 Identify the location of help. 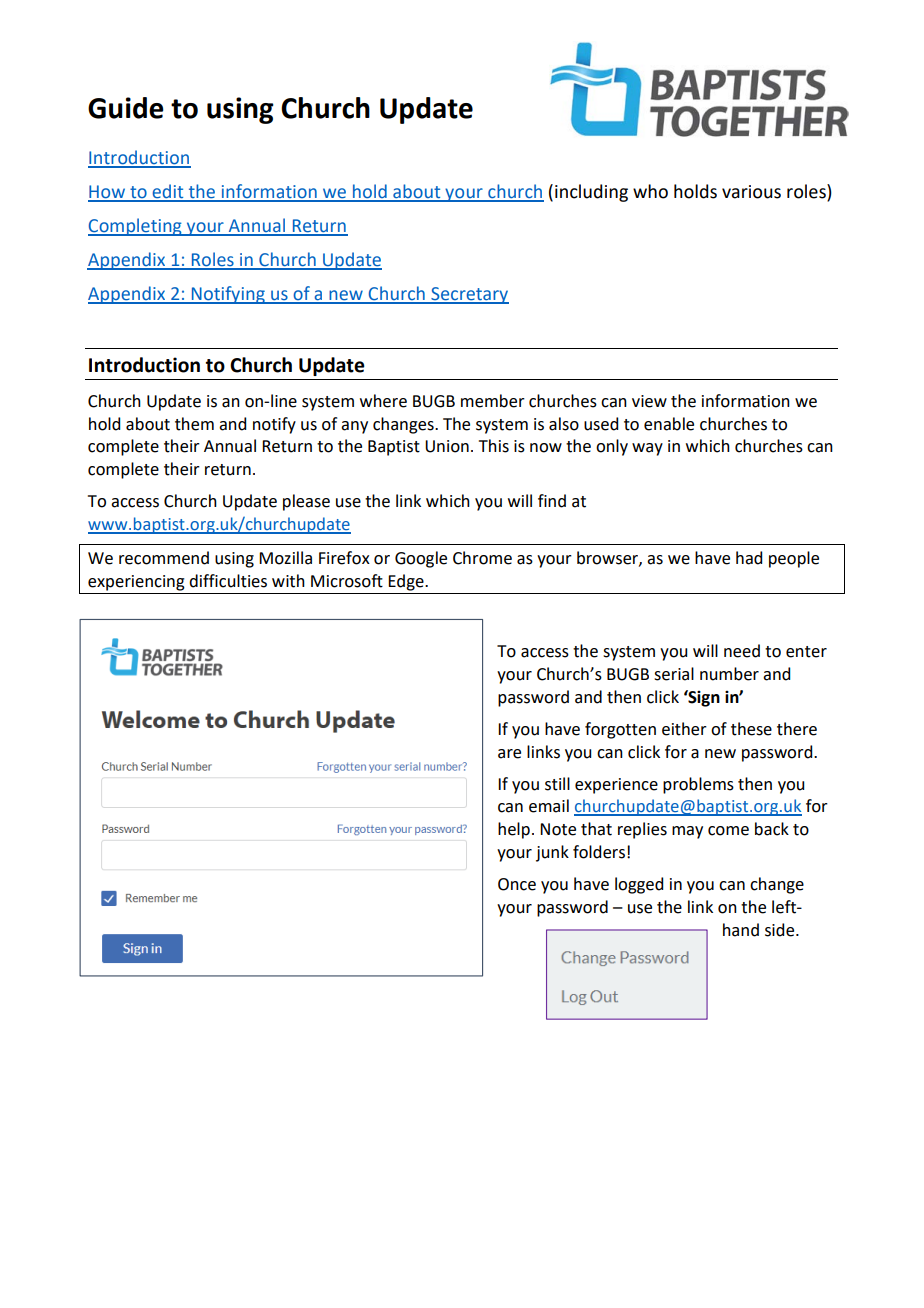
(514, 830).
